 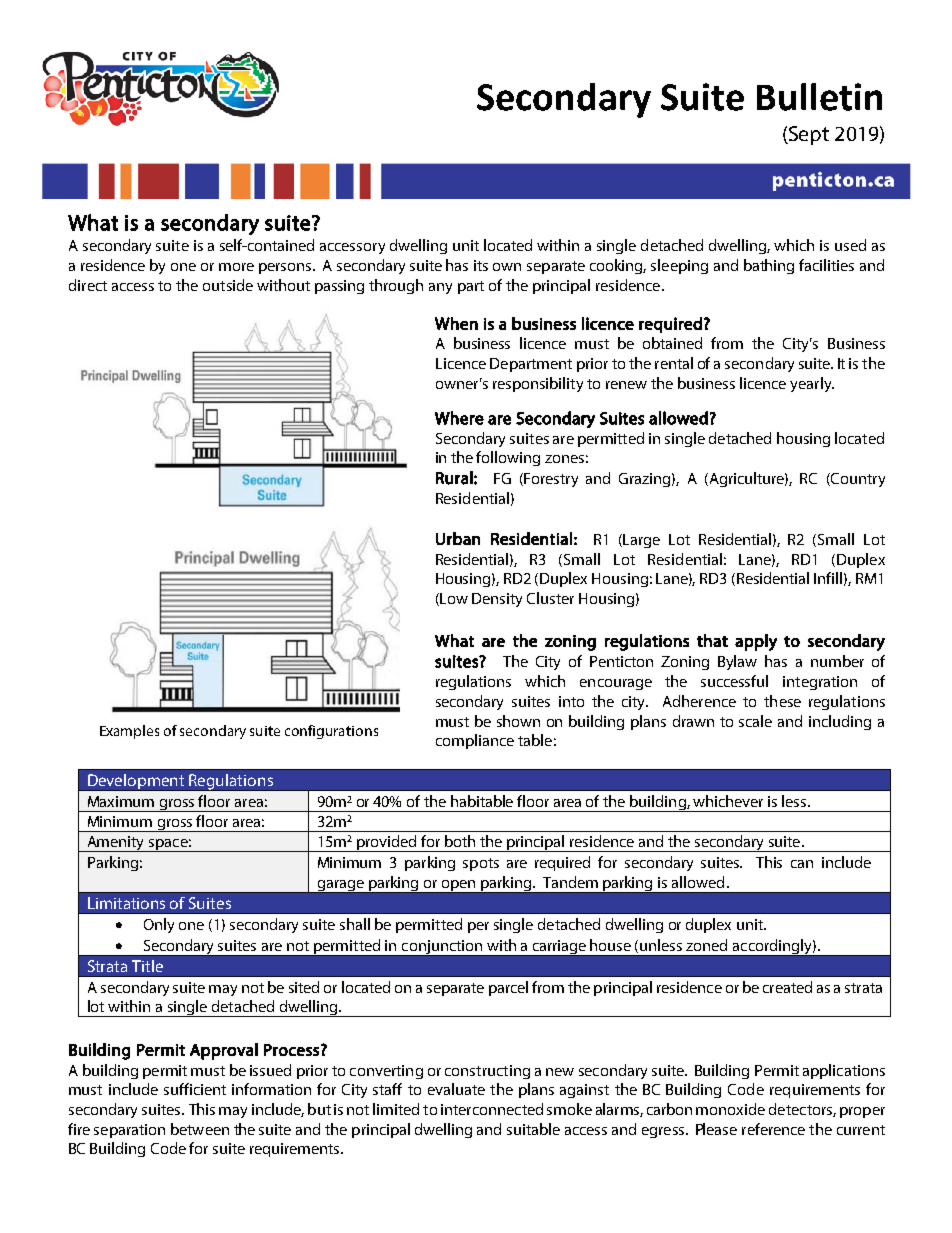 What do you see at coordinates (195, 1089) in the page?
I see `sufficient` at bounding box center [195, 1089].
